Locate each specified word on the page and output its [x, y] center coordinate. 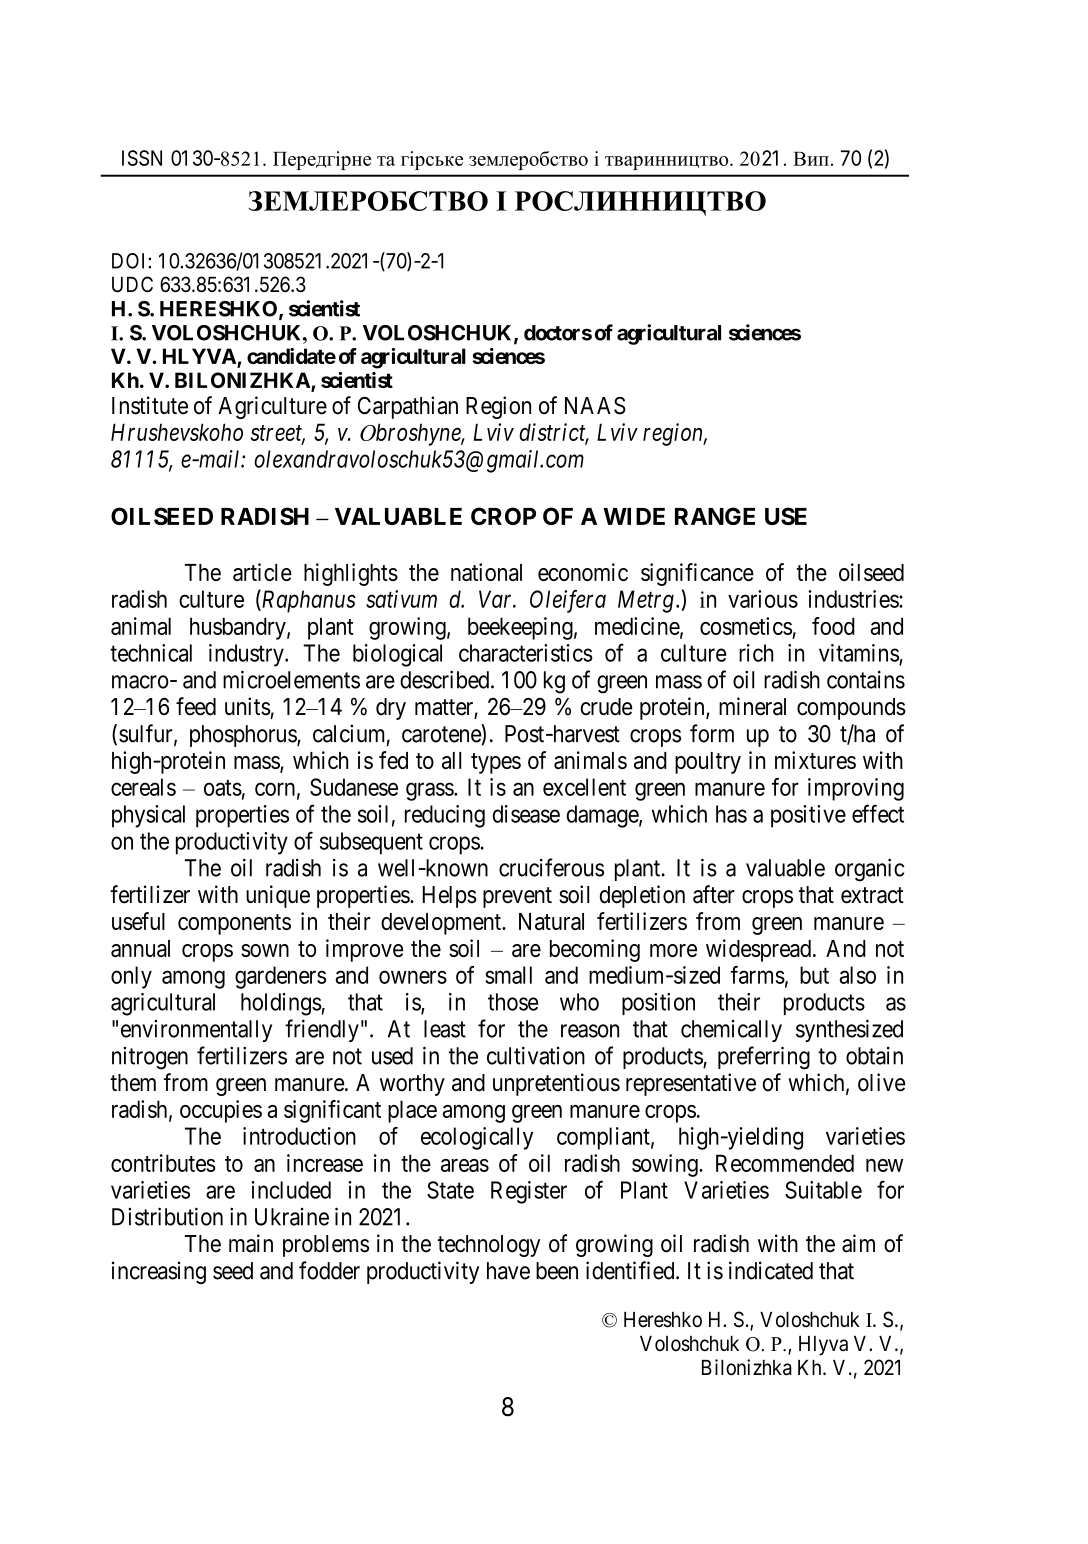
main [251, 1243]
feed [196, 706]
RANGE [715, 516]
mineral [752, 706]
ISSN [142, 158]
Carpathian [408, 407]
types [496, 763]
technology [489, 1246]
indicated [771, 1270]
